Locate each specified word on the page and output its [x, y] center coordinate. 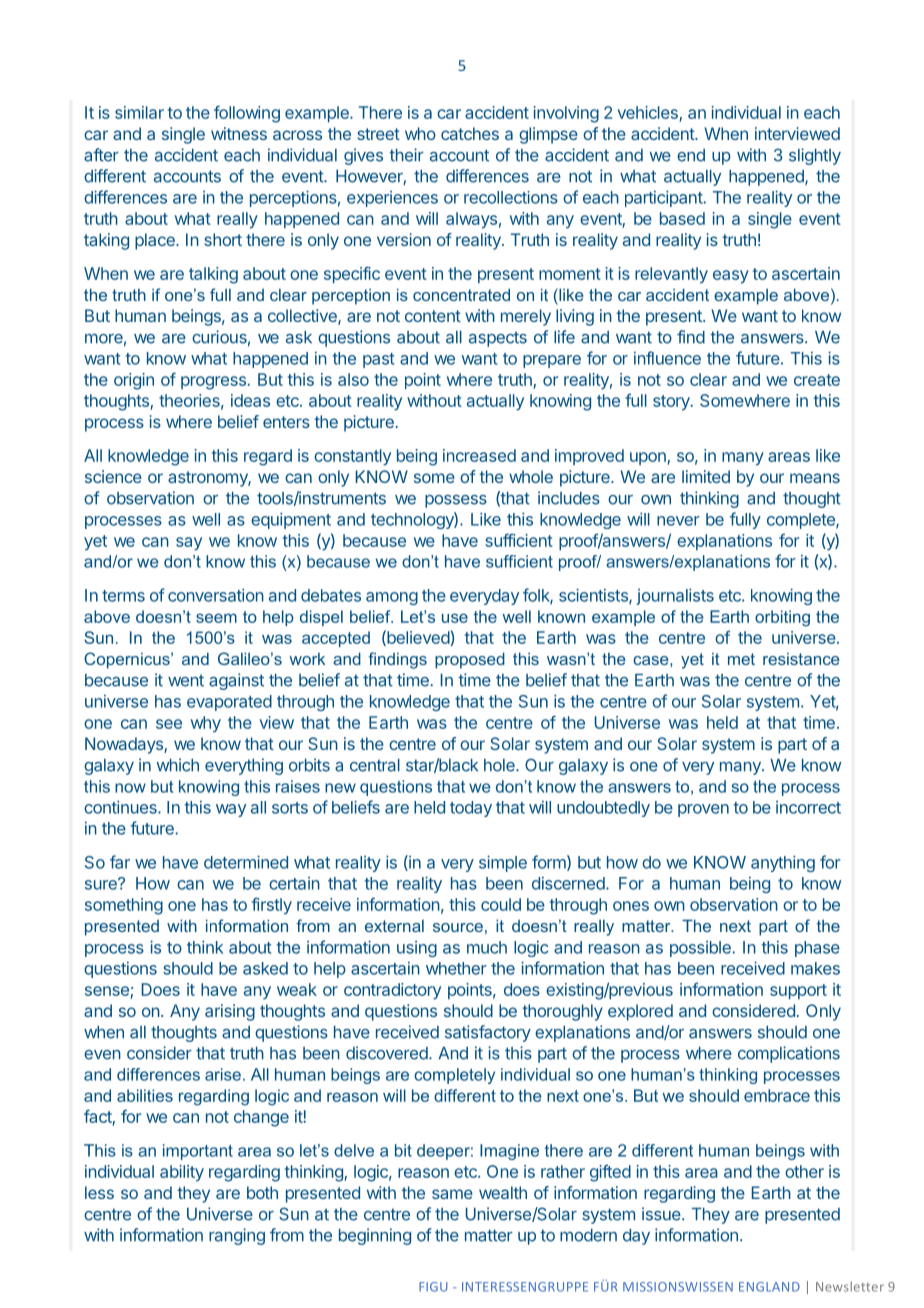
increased [479, 455]
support [798, 991]
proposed [470, 660]
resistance [801, 659]
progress [214, 383]
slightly [815, 156]
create [817, 380]
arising [230, 1012]
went [186, 680]
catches [470, 133]
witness [239, 133]
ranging [237, 1236]
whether [456, 968]
